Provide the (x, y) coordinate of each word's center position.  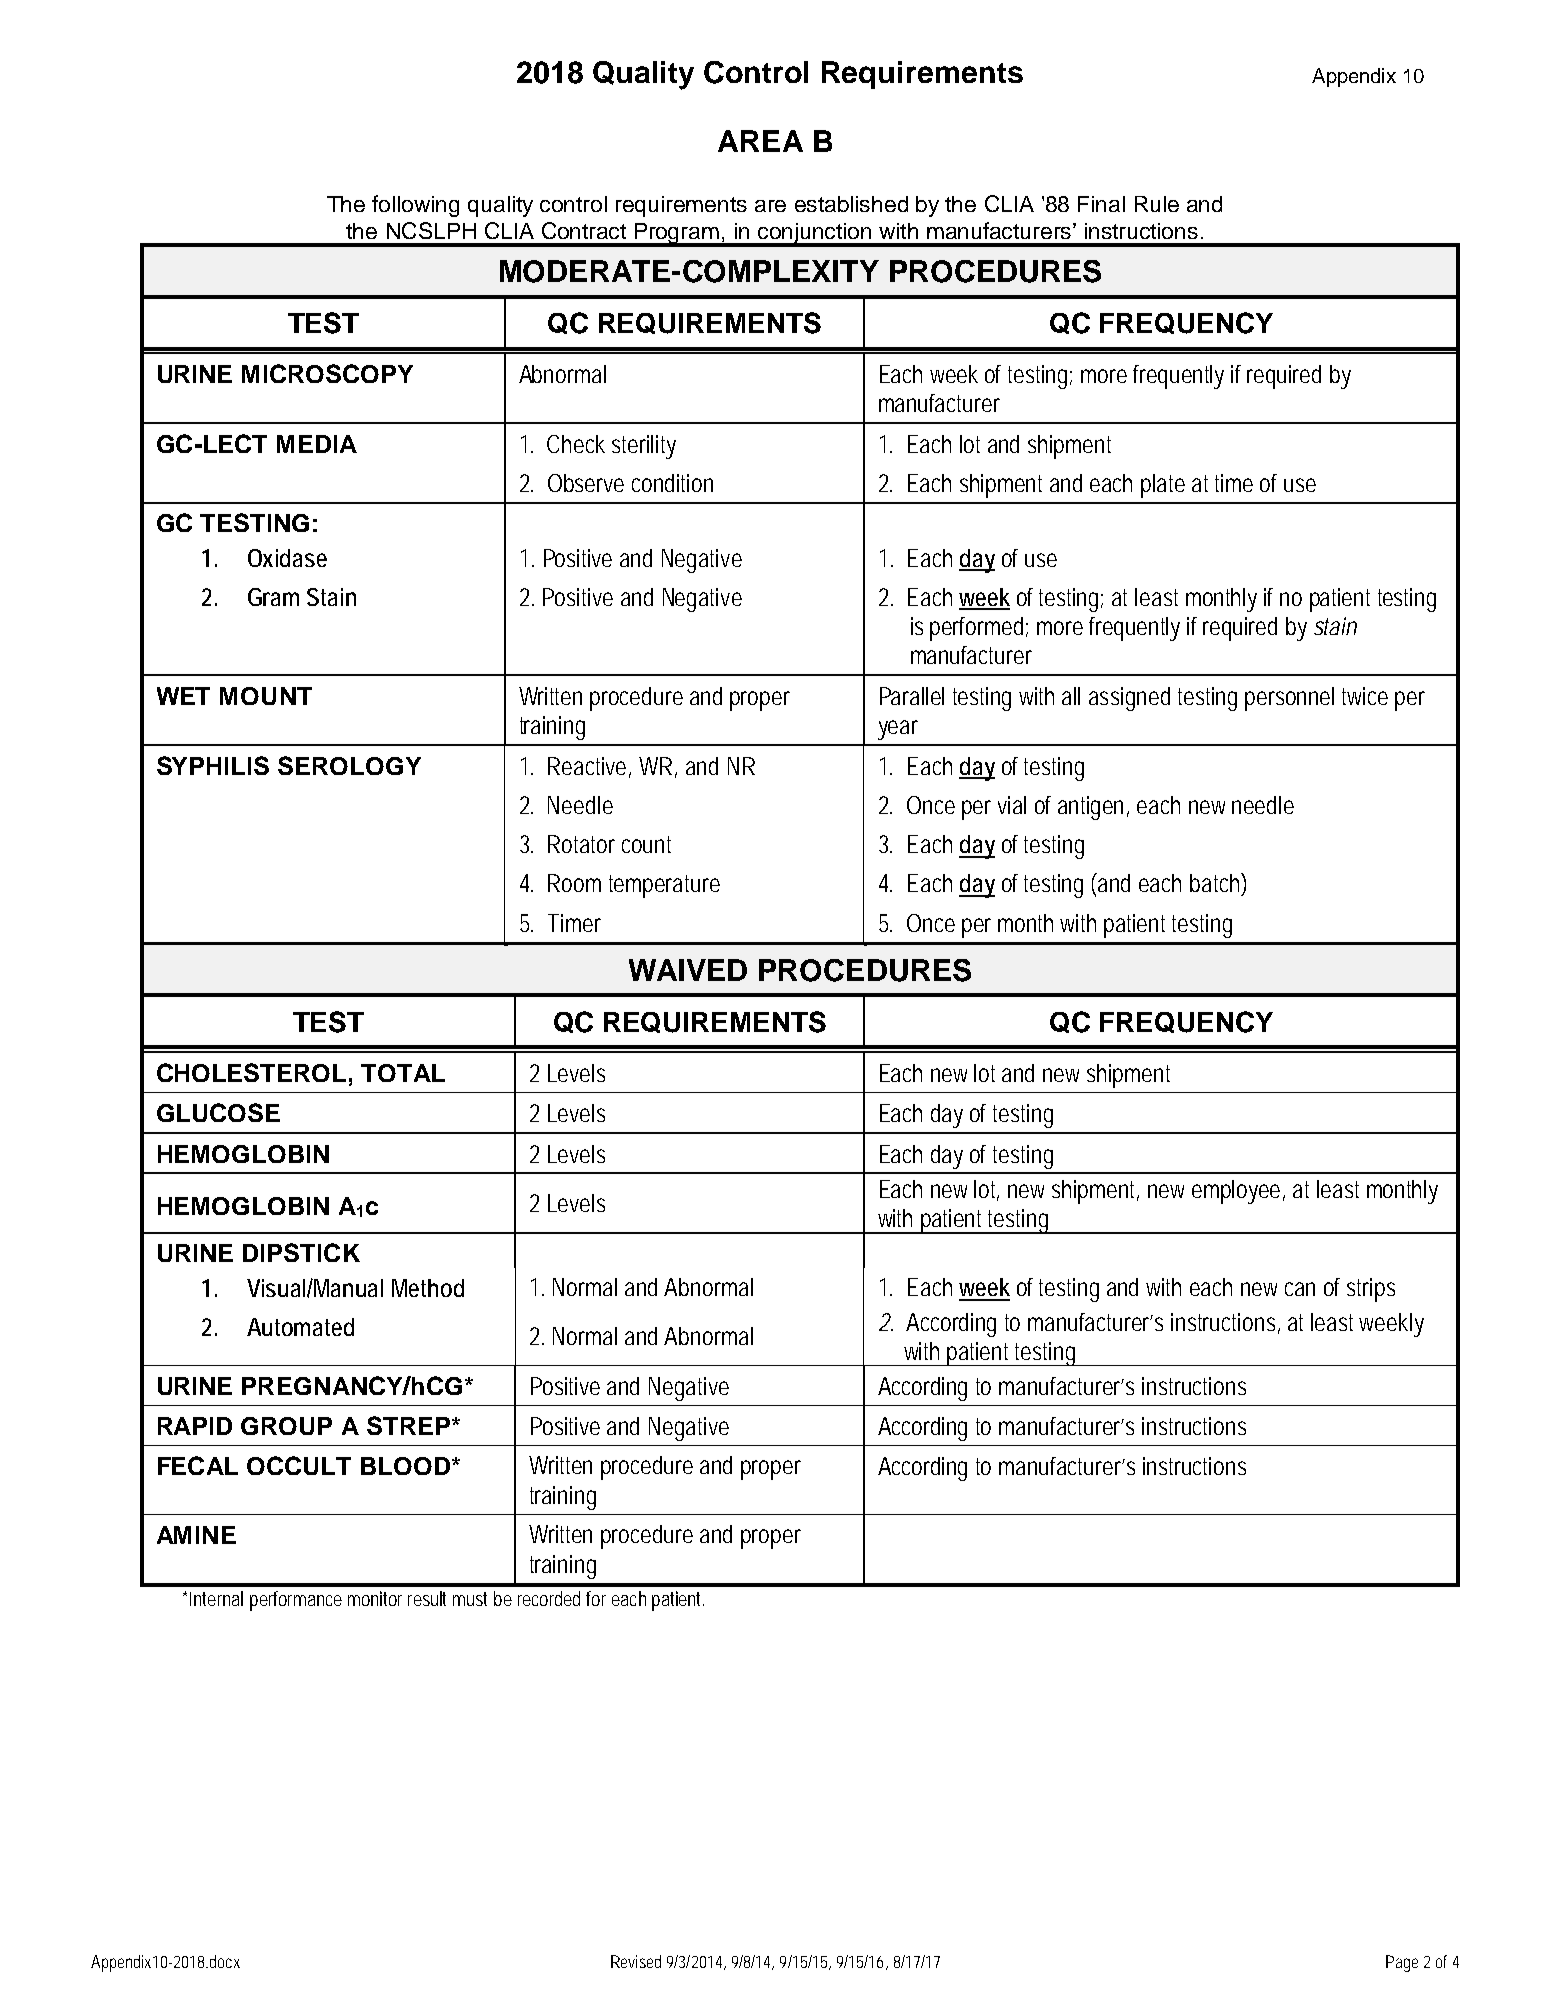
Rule (1157, 204)
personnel (1289, 699)
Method (428, 1288)
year (898, 730)
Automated (300, 1327)
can (1300, 1289)
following (415, 206)
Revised (636, 1961)
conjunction (815, 234)
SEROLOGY (349, 765)
